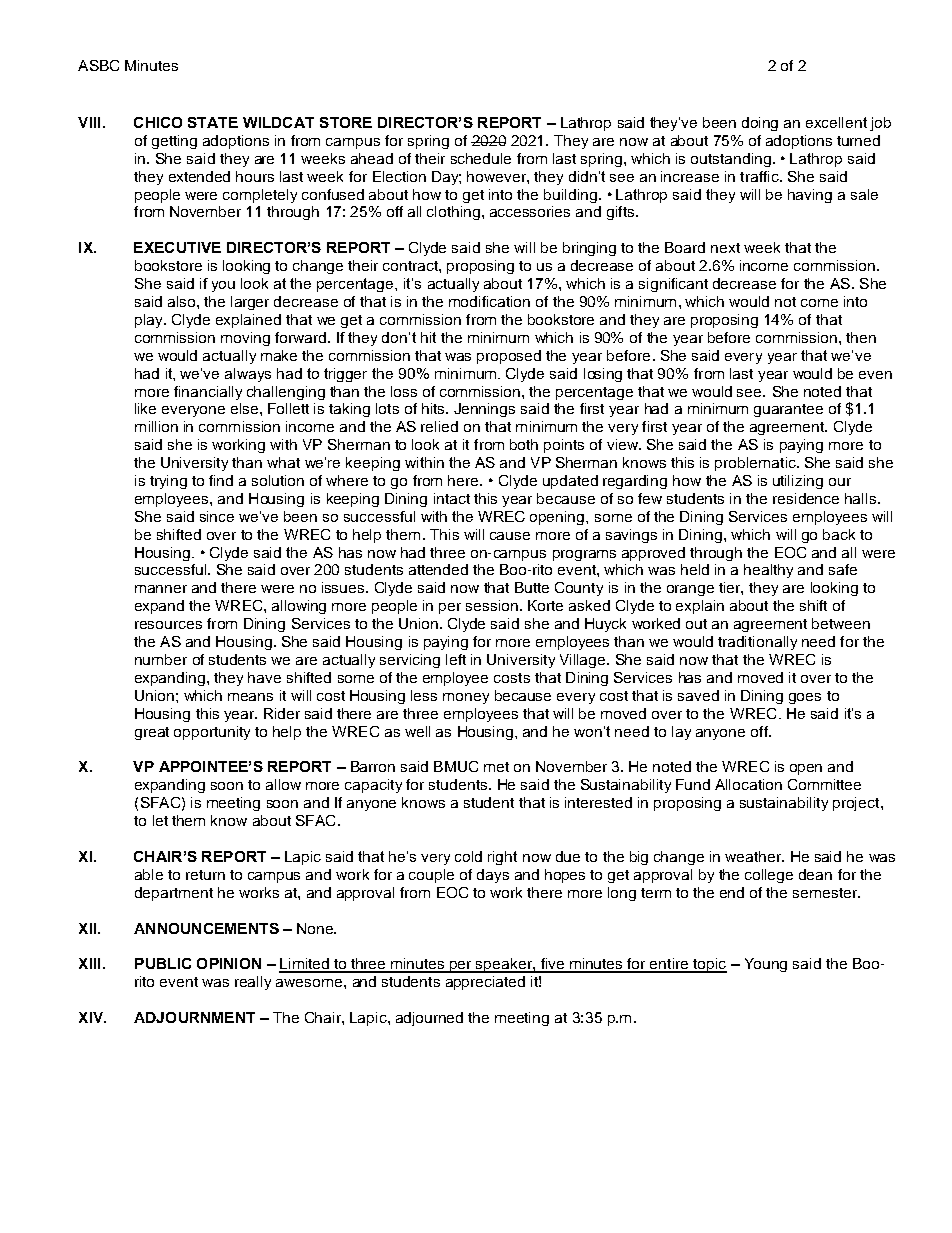  I want to click on getting, so click(174, 142).
